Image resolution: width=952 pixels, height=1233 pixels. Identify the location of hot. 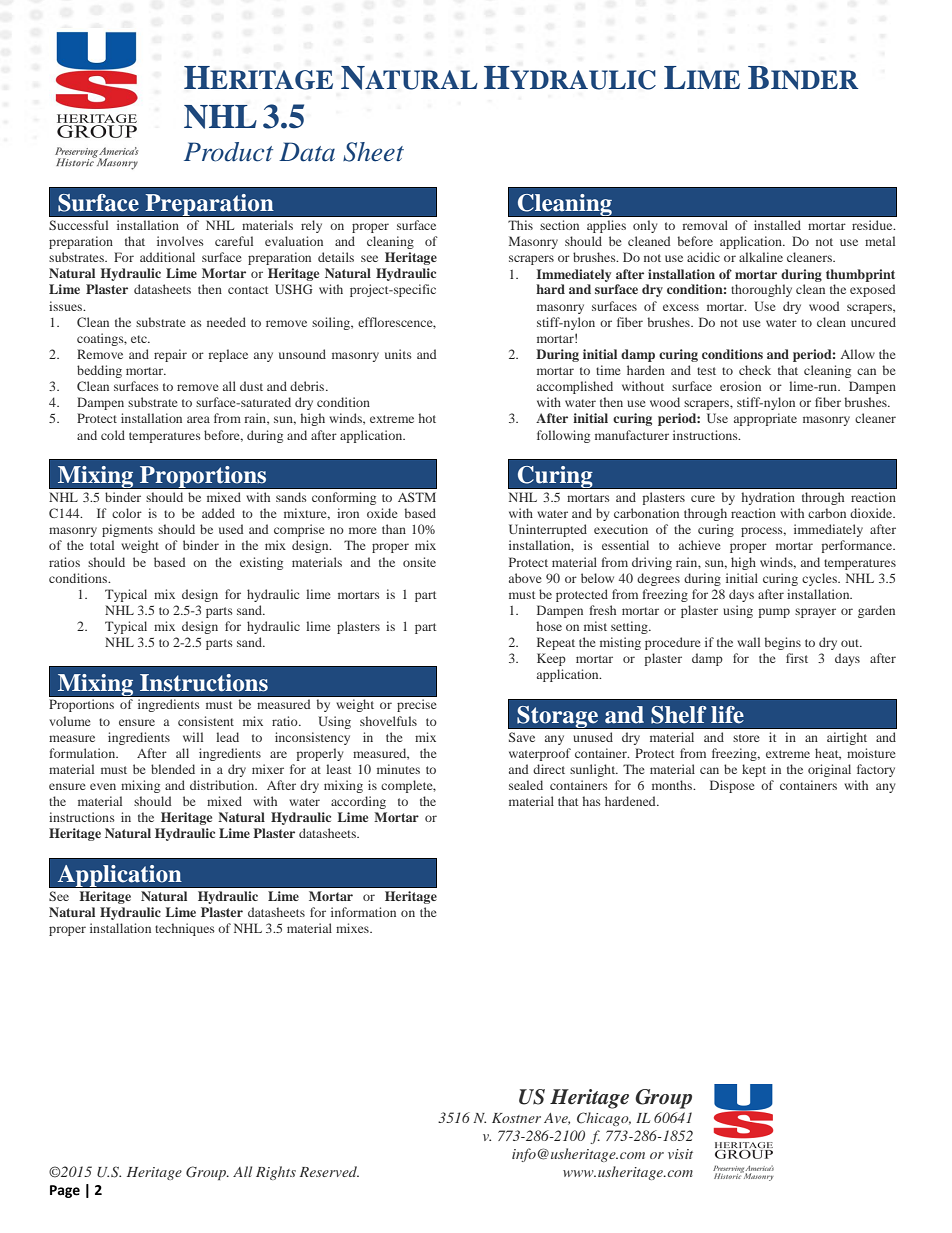
(427, 418).
